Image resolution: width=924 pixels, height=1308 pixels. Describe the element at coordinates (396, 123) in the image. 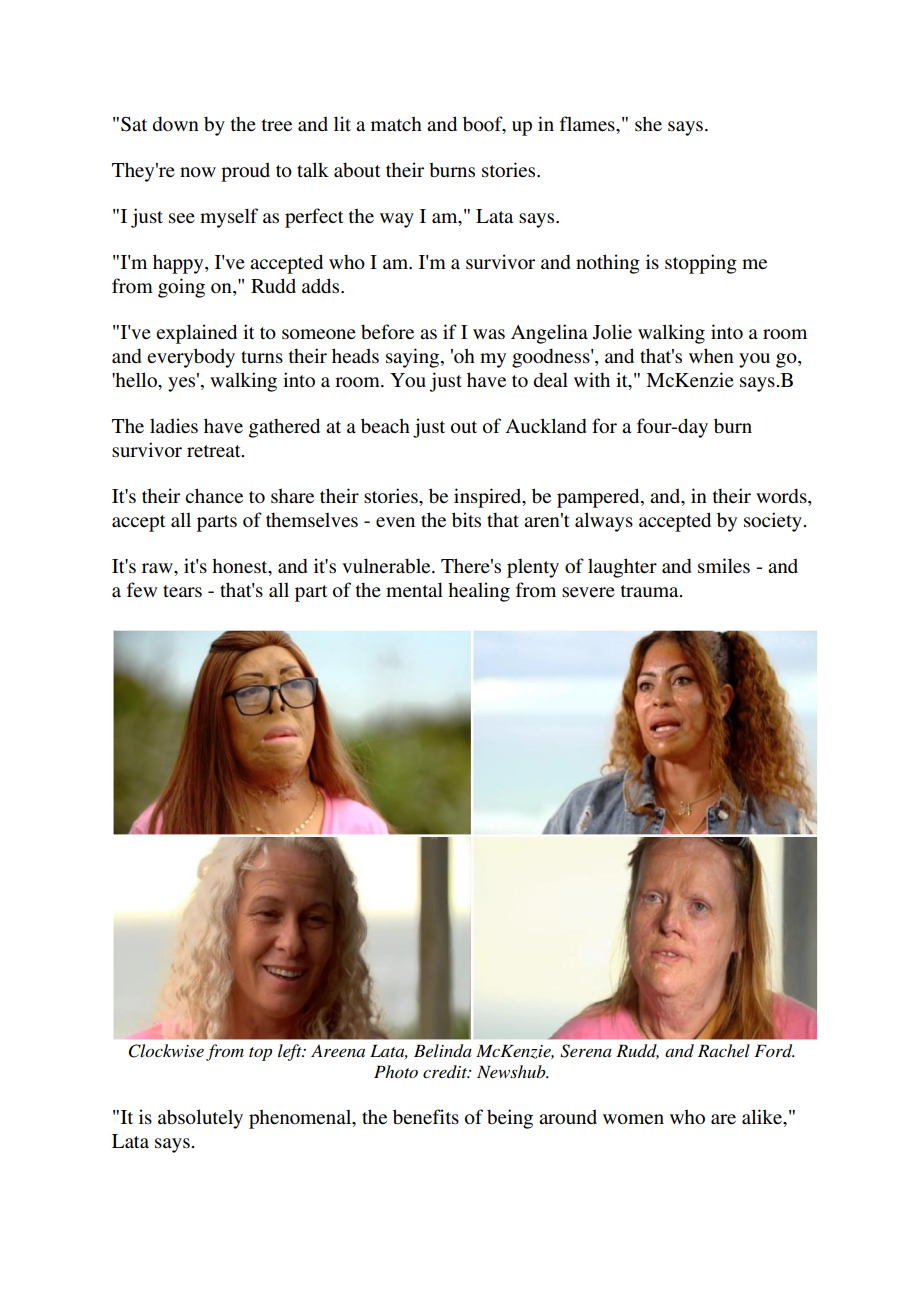

I see `match` at that location.
